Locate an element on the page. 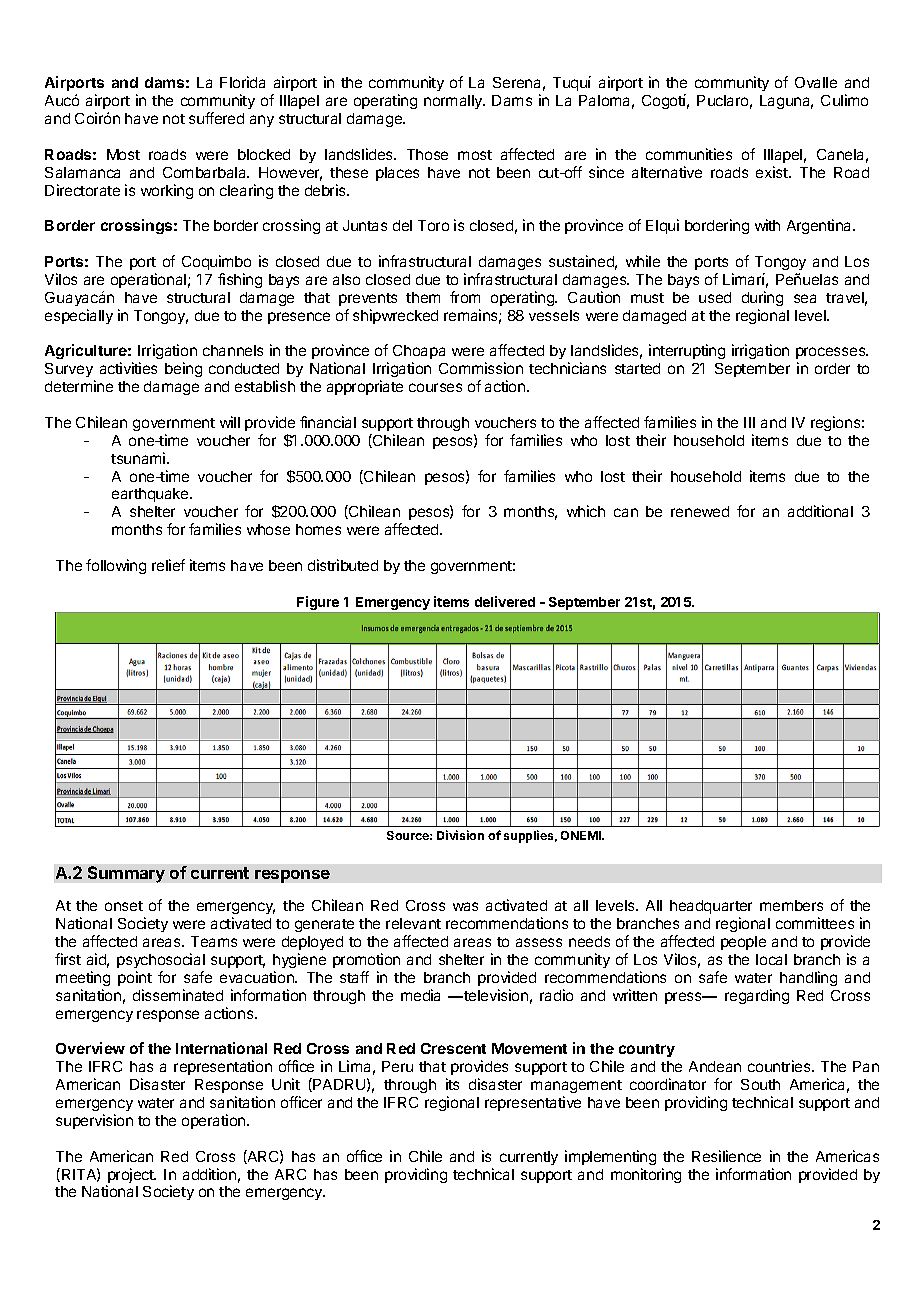 This image has height=1308, width=924. delivered is located at coordinates (505, 601).
